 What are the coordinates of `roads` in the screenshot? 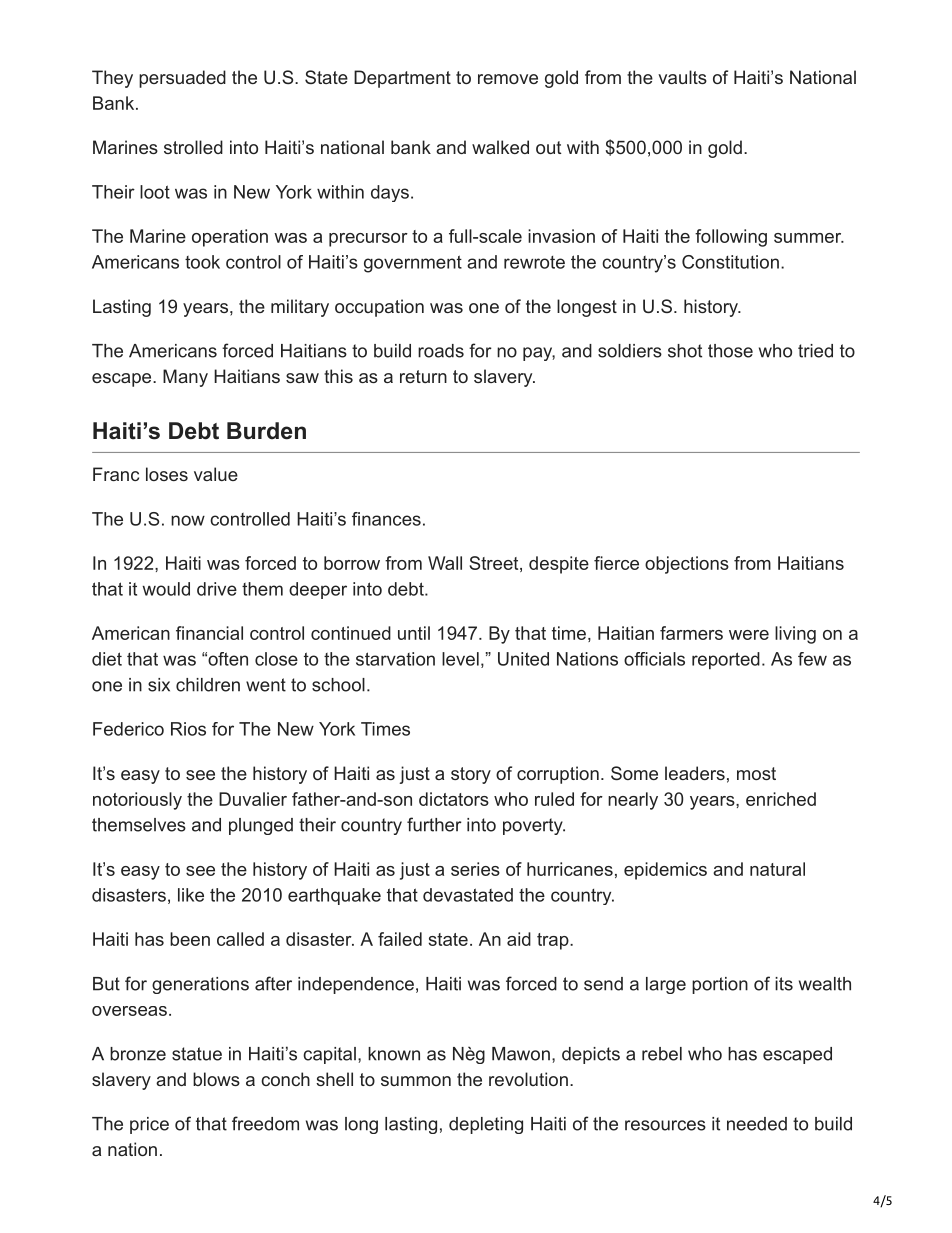 It's located at (441, 351).
